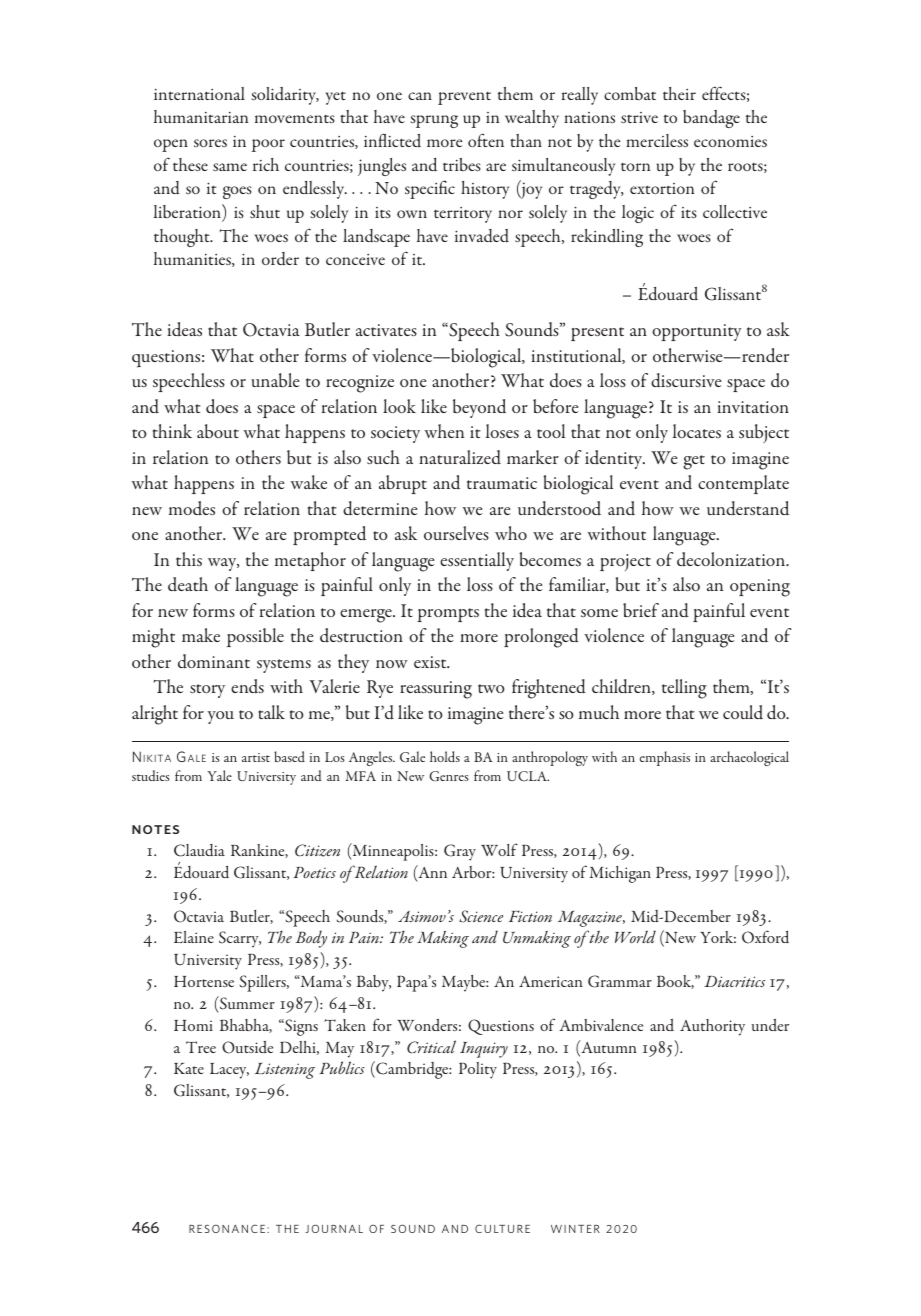 The height and width of the screenshot is (1316, 921). What do you see at coordinates (434, 121) in the screenshot?
I see `sprung` at bounding box center [434, 121].
